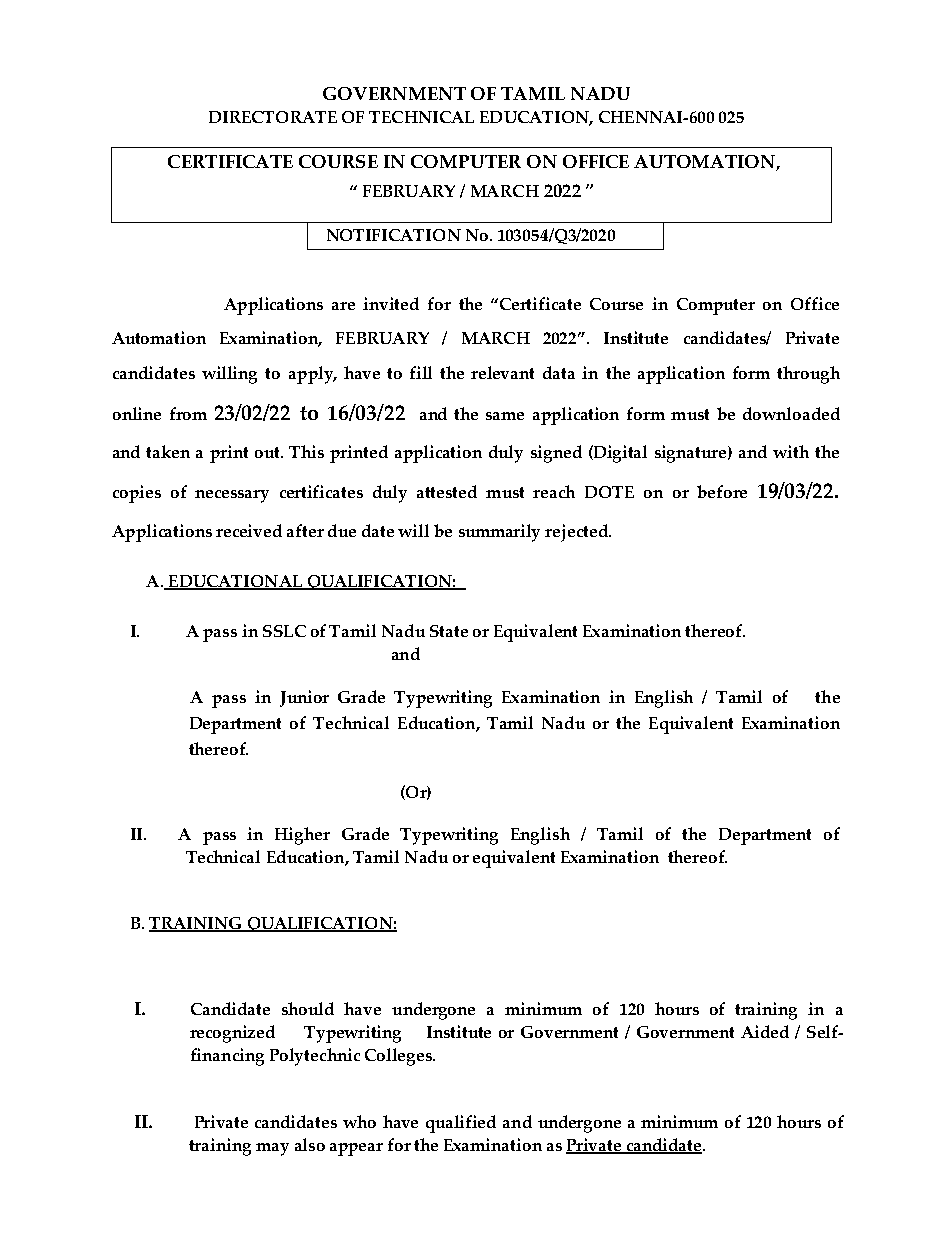 This page has height=1233, width=952. What do you see at coordinates (765, 1031) in the page?
I see `Aided` at bounding box center [765, 1031].
